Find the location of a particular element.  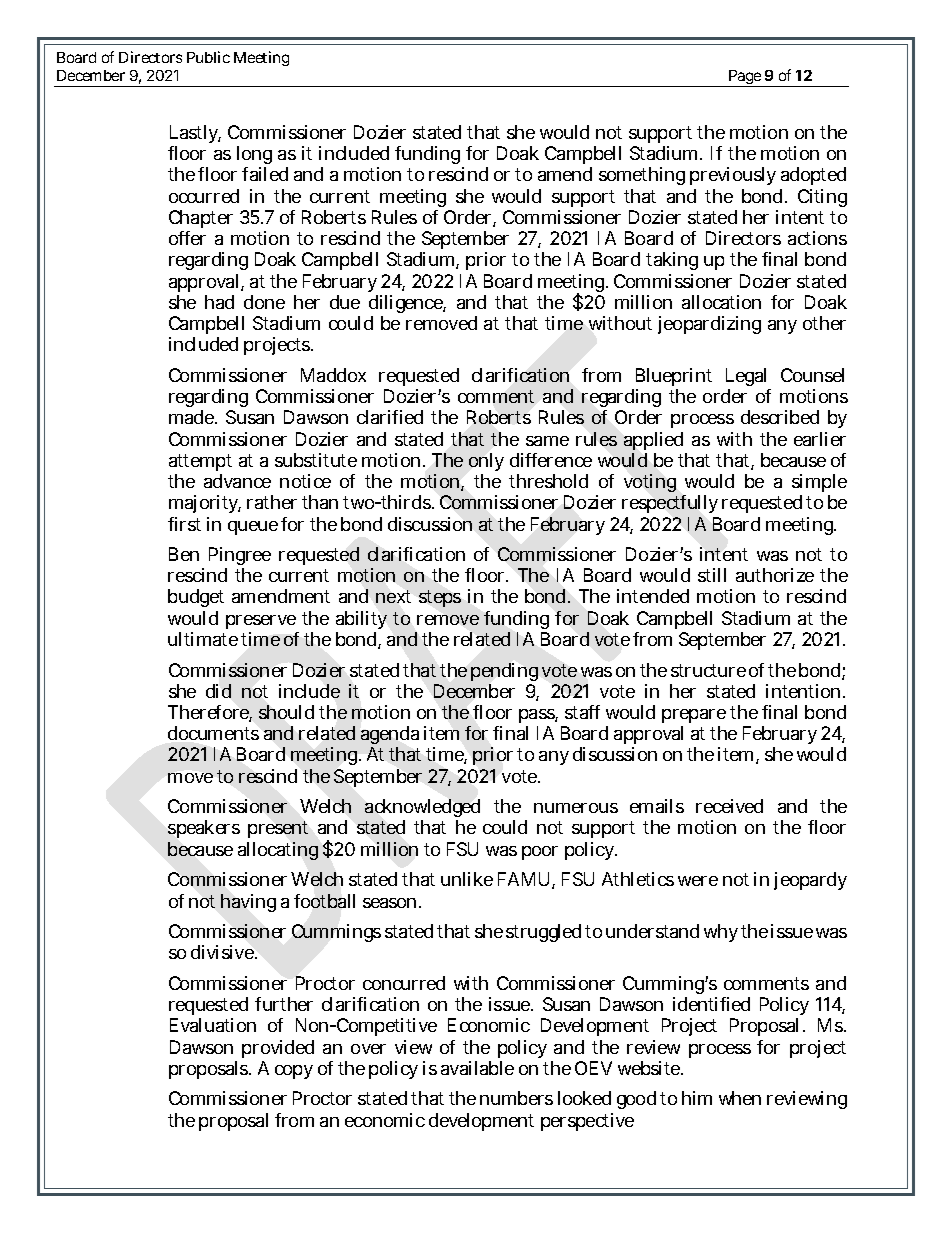

authorize is located at coordinates (775, 575).
